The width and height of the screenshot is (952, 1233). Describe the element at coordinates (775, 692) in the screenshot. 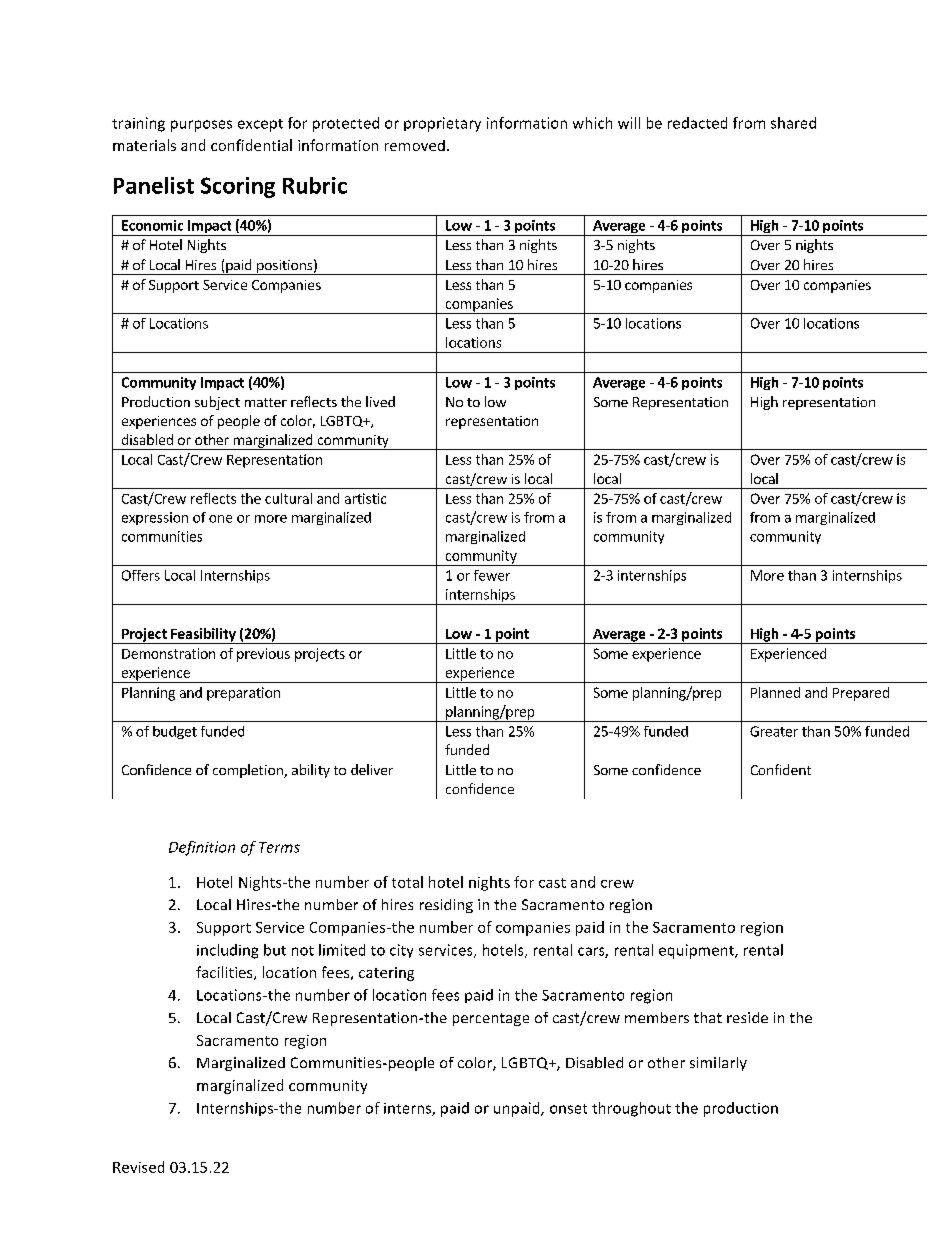

I see `Planned` at that location.
